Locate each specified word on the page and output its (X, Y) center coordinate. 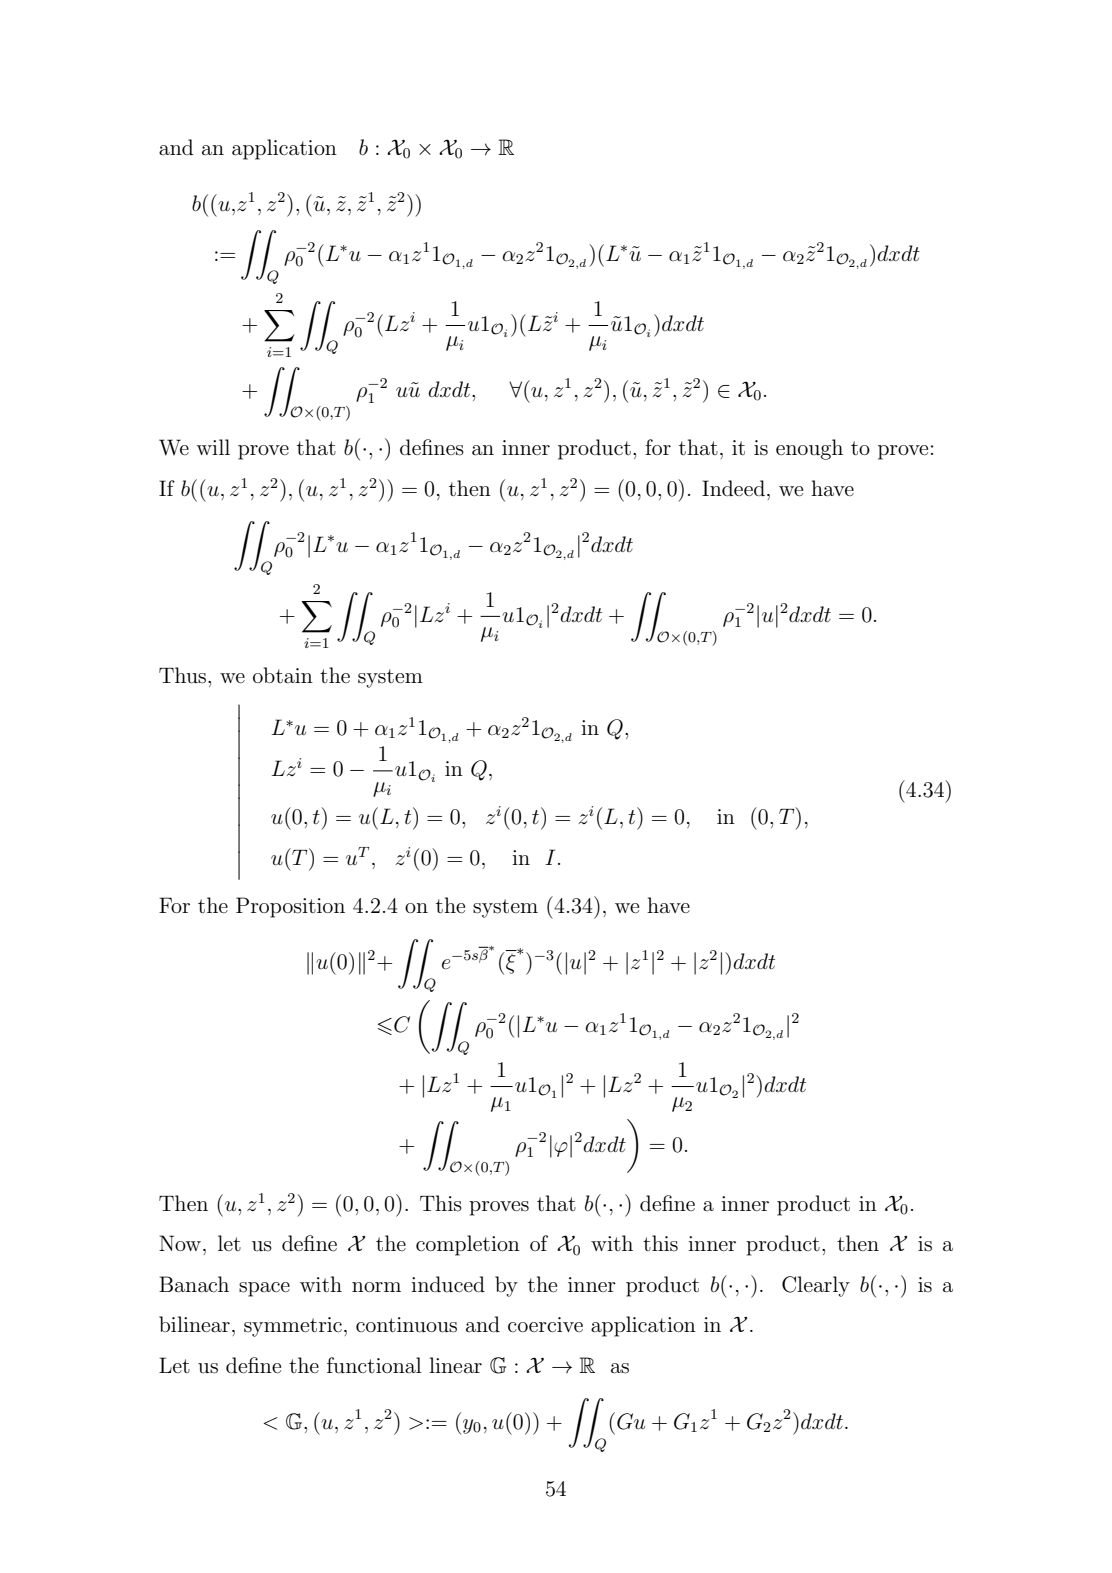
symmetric (293, 1327)
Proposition (290, 907)
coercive (545, 1324)
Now (180, 1243)
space (264, 1289)
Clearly (816, 1286)
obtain (283, 675)
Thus (184, 675)
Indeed (733, 488)
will (213, 447)
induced (448, 1284)
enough (809, 449)
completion (468, 1245)
